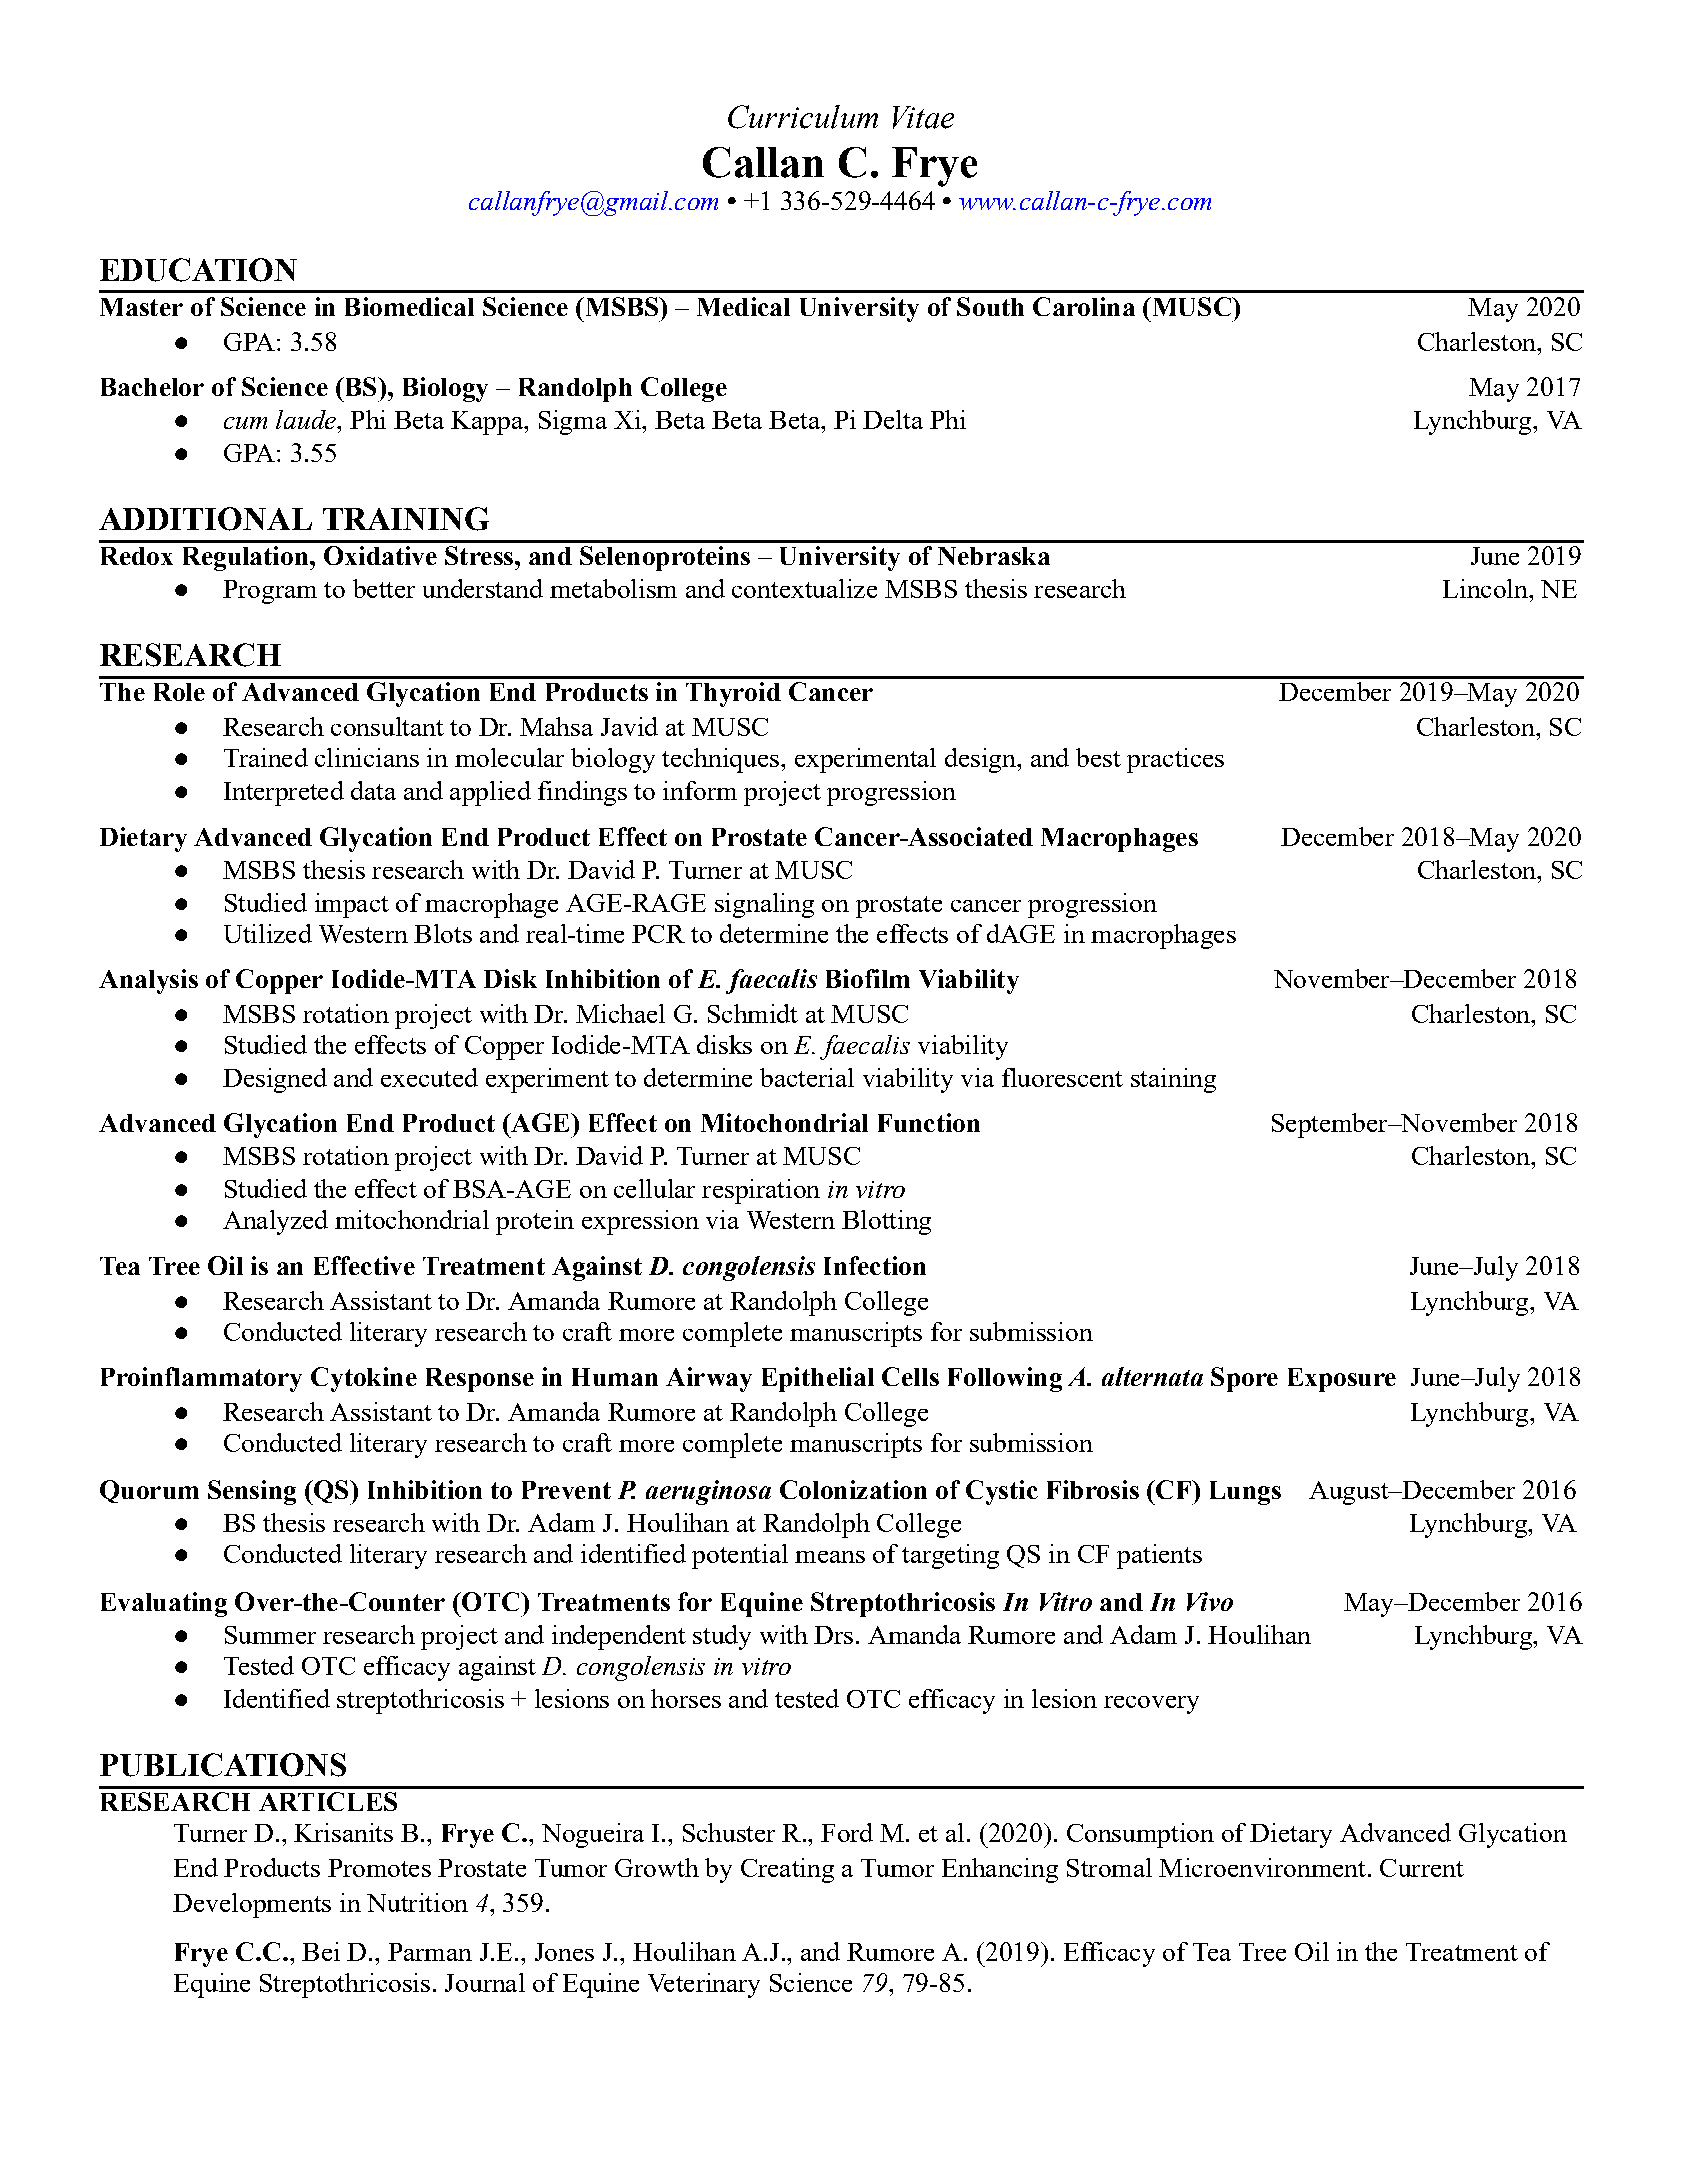 This screenshot has width=1683, height=2178. Describe the element at coordinates (807, 1077) in the screenshot. I see `bacterial` at that location.
